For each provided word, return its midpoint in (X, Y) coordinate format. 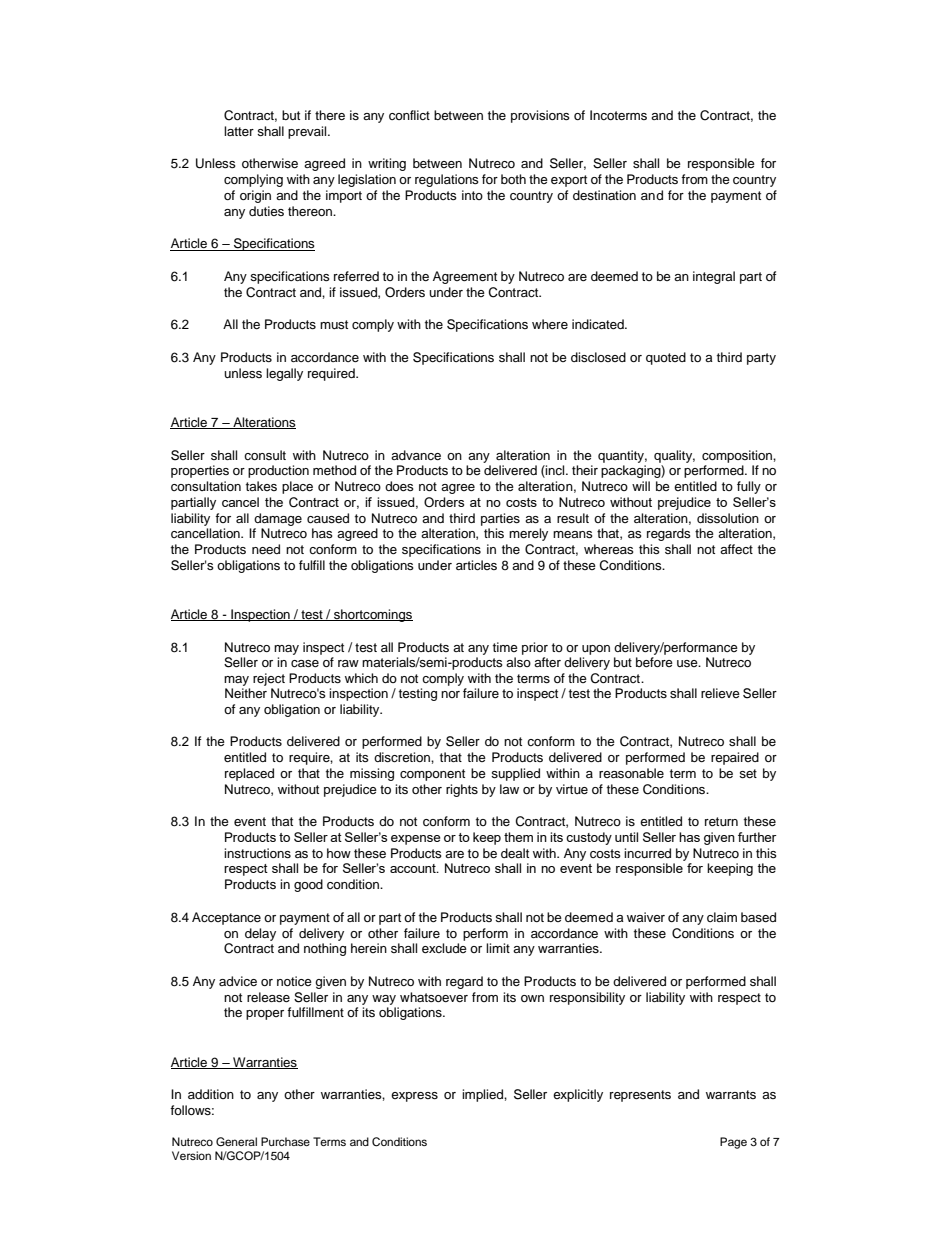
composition (738, 456)
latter (239, 131)
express (414, 1097)
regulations (447, 180)
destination (604, 195)
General (236, 1142)
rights (462, 790)
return (721, 821)
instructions (257, 853)
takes (261, 486)
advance (416, 455)
